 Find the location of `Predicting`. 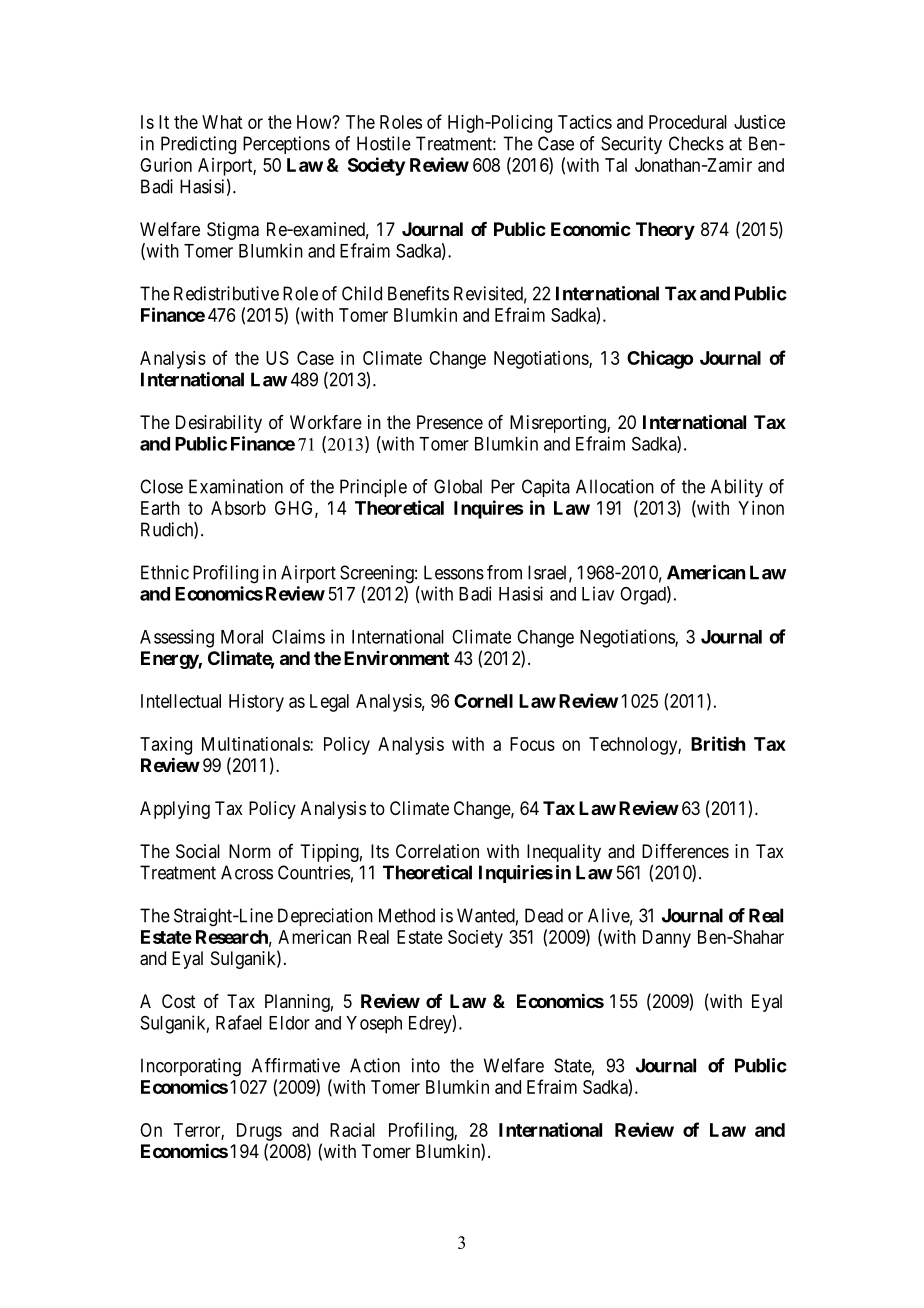

Predicting is located at coordinates (198, 145).
